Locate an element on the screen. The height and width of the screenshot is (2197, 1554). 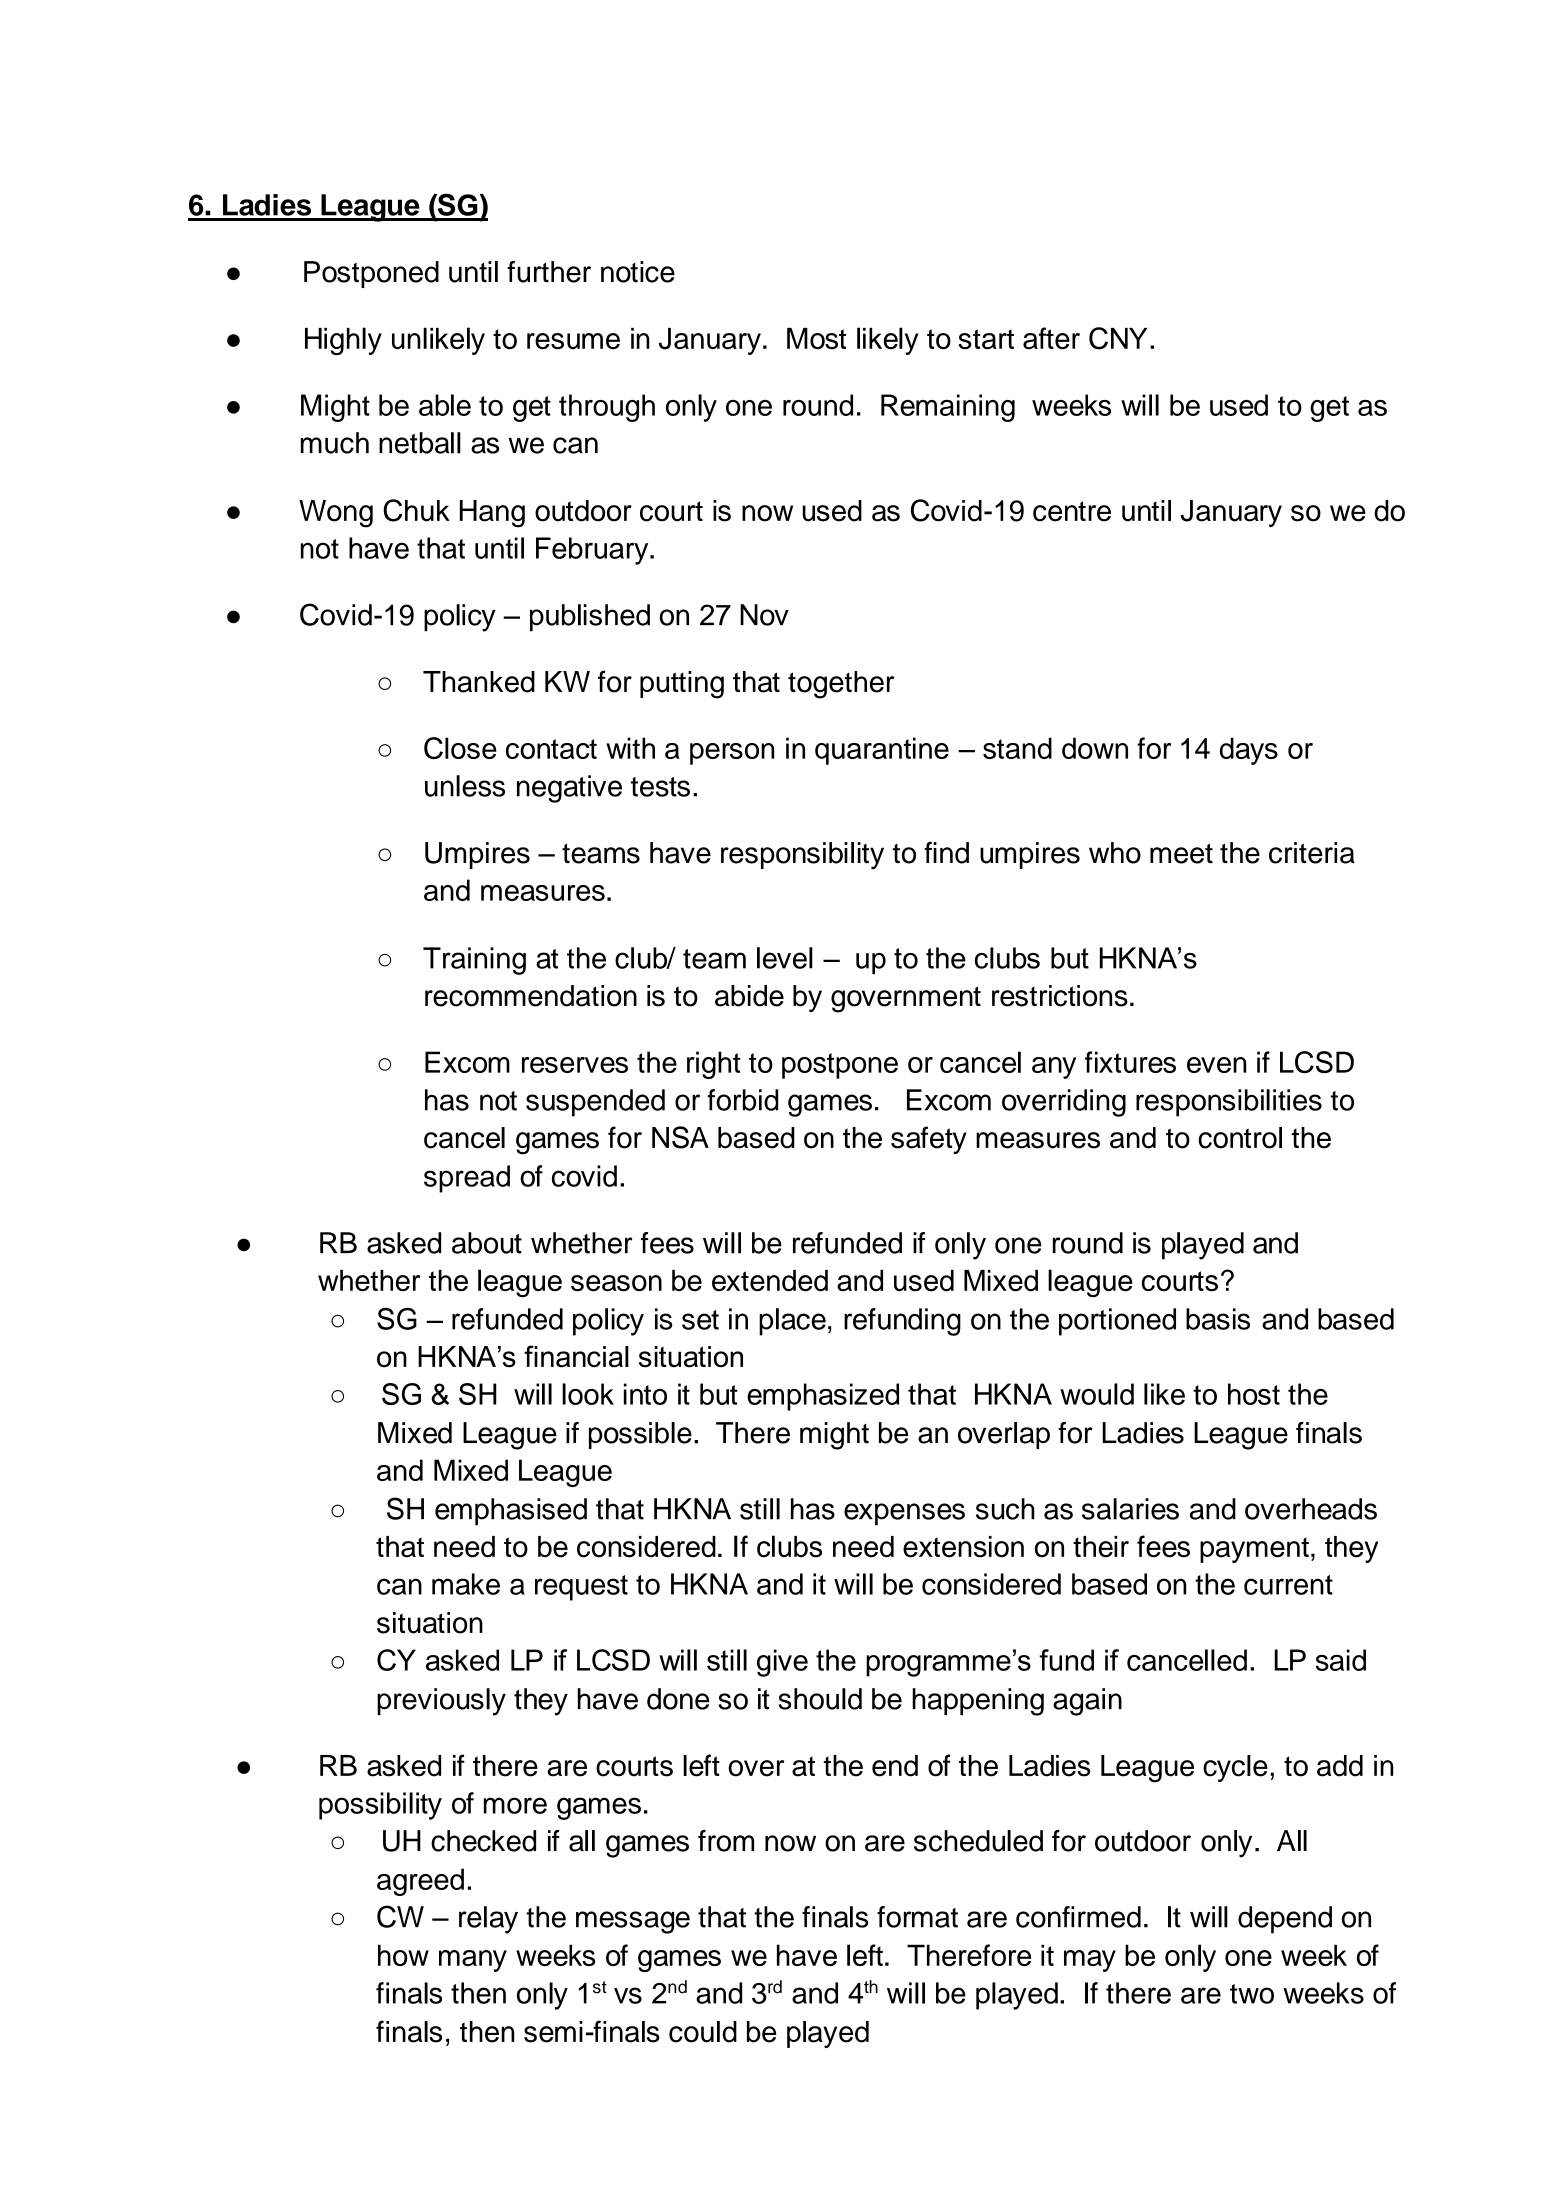
current is located at coordinates (1288, 1585).
